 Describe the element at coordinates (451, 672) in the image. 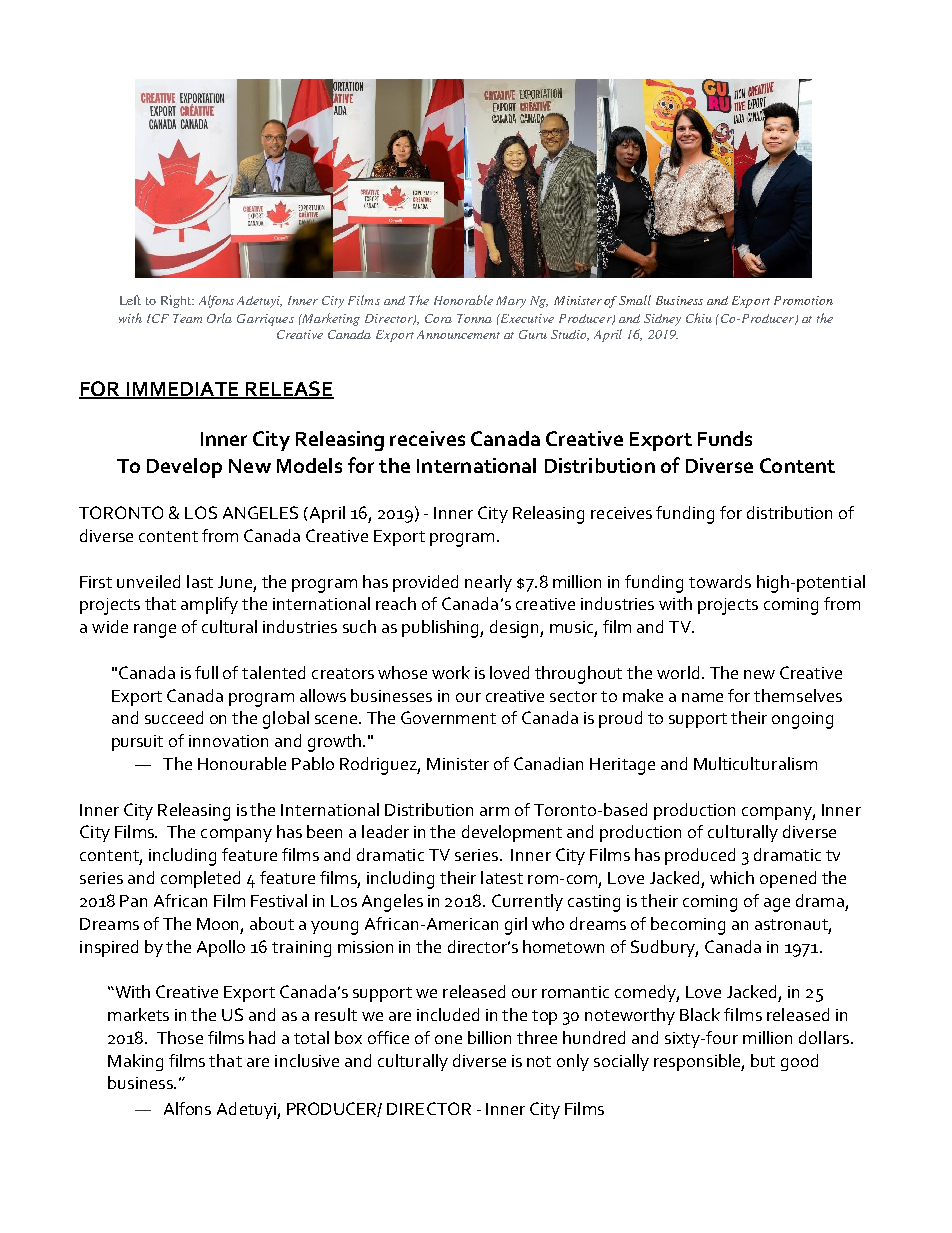

I see `work` at that location.
